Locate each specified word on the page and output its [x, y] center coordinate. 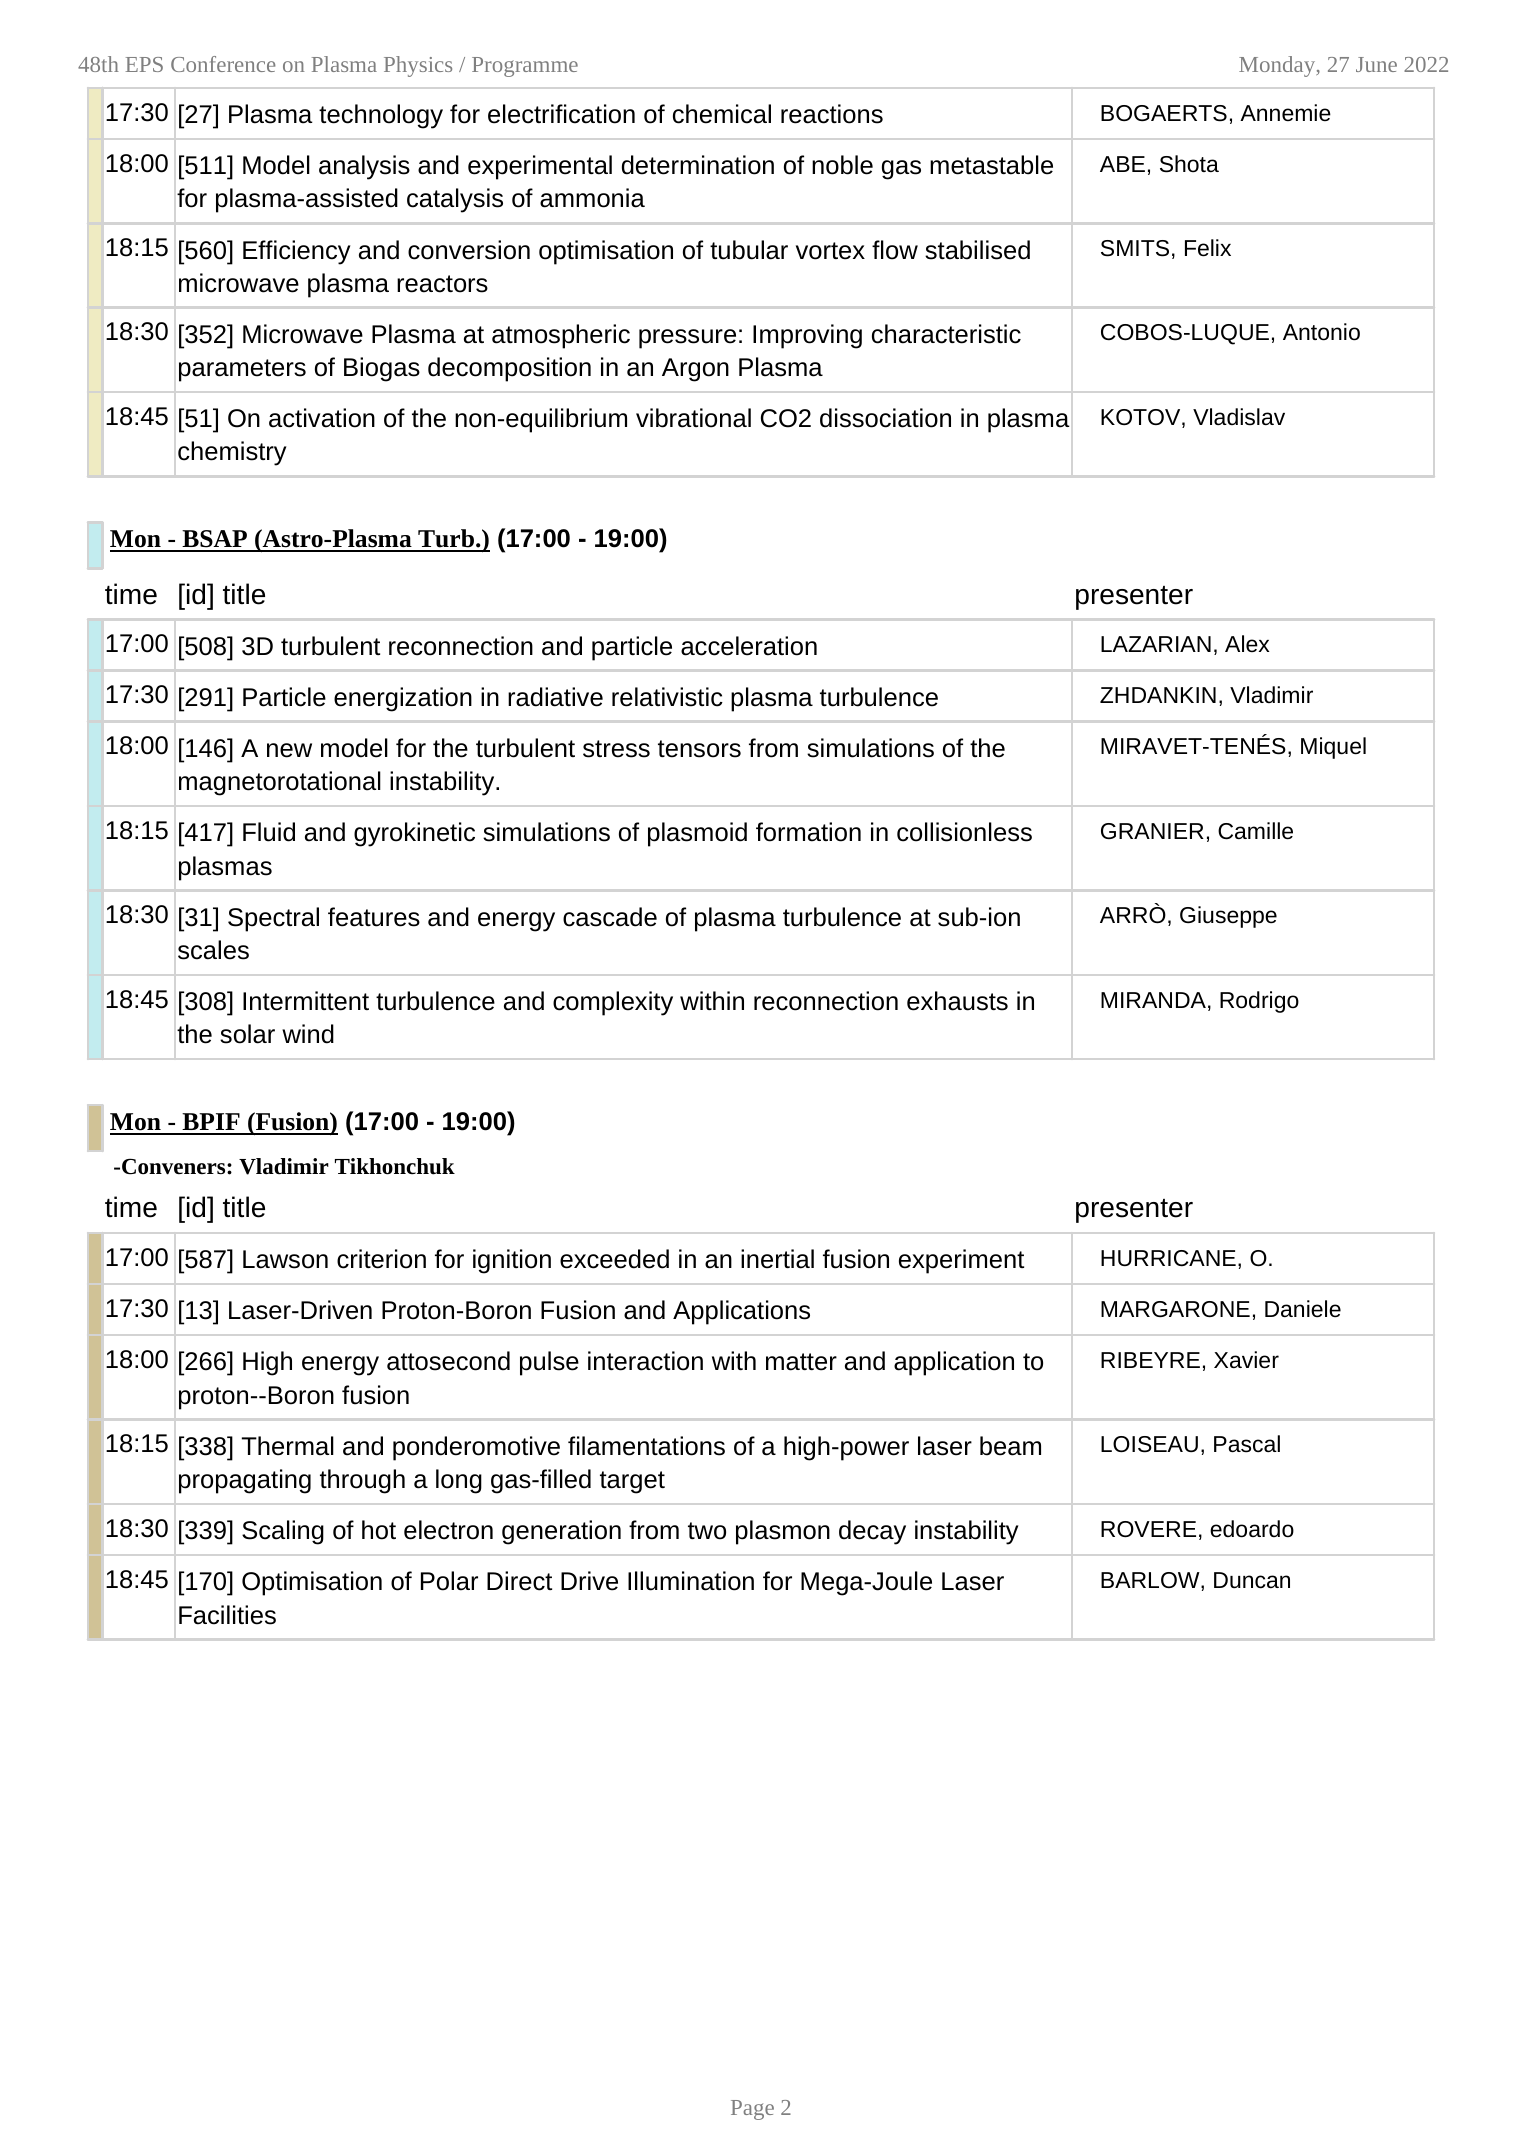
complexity [613, 1003]
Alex [1247, 643]
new [289, 750]
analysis [364, 167]
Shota [1189, 164]
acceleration [749, 646]
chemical [722, 114]
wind [308, 1034]
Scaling [283, 1532]
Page [752, 2110]
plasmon [783, 1532]
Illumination [691, 1581]
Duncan [1252, 1580]
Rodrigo [1259, 1002]
